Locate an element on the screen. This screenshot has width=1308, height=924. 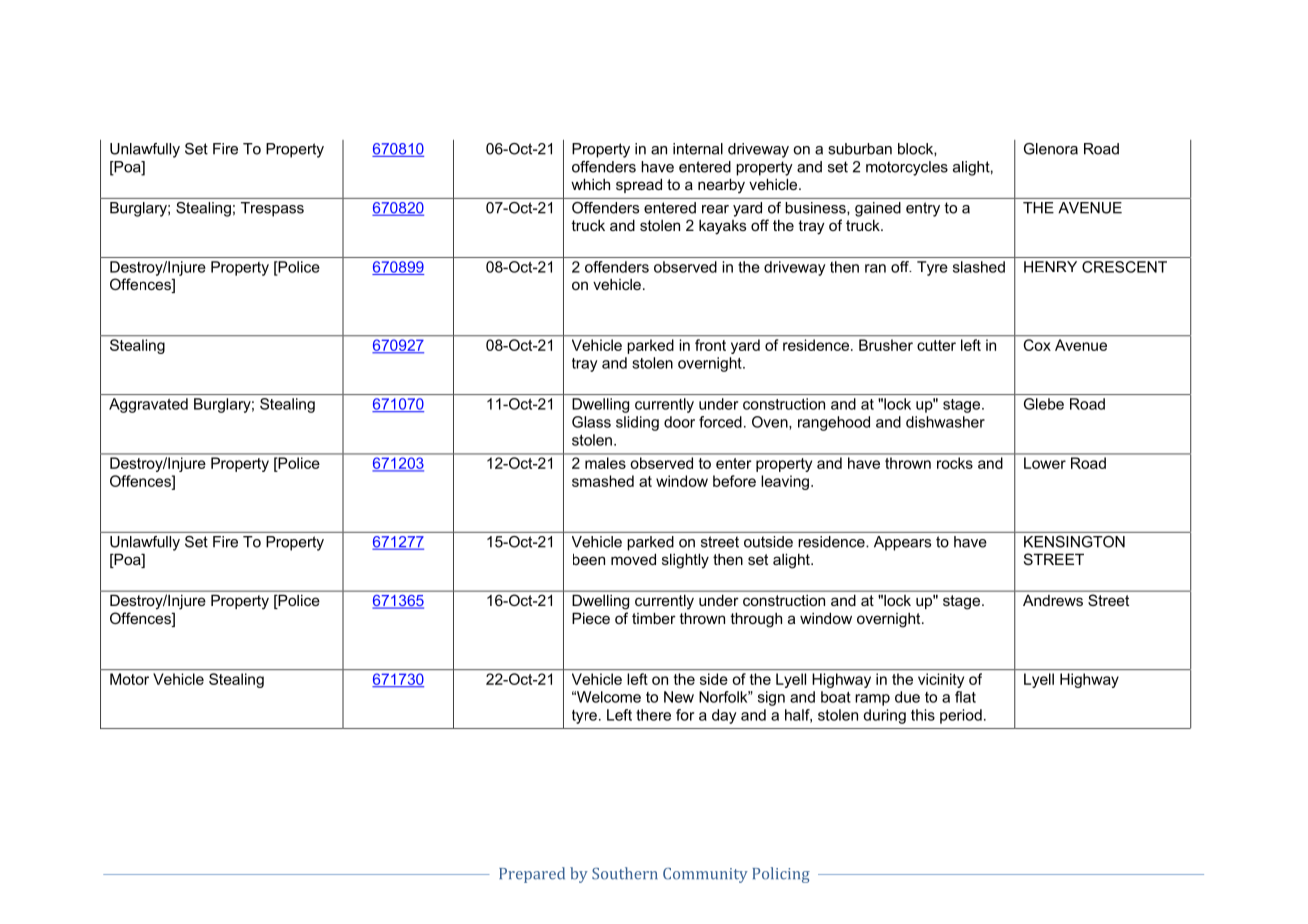
spread is located at coordinates (639, 185).
